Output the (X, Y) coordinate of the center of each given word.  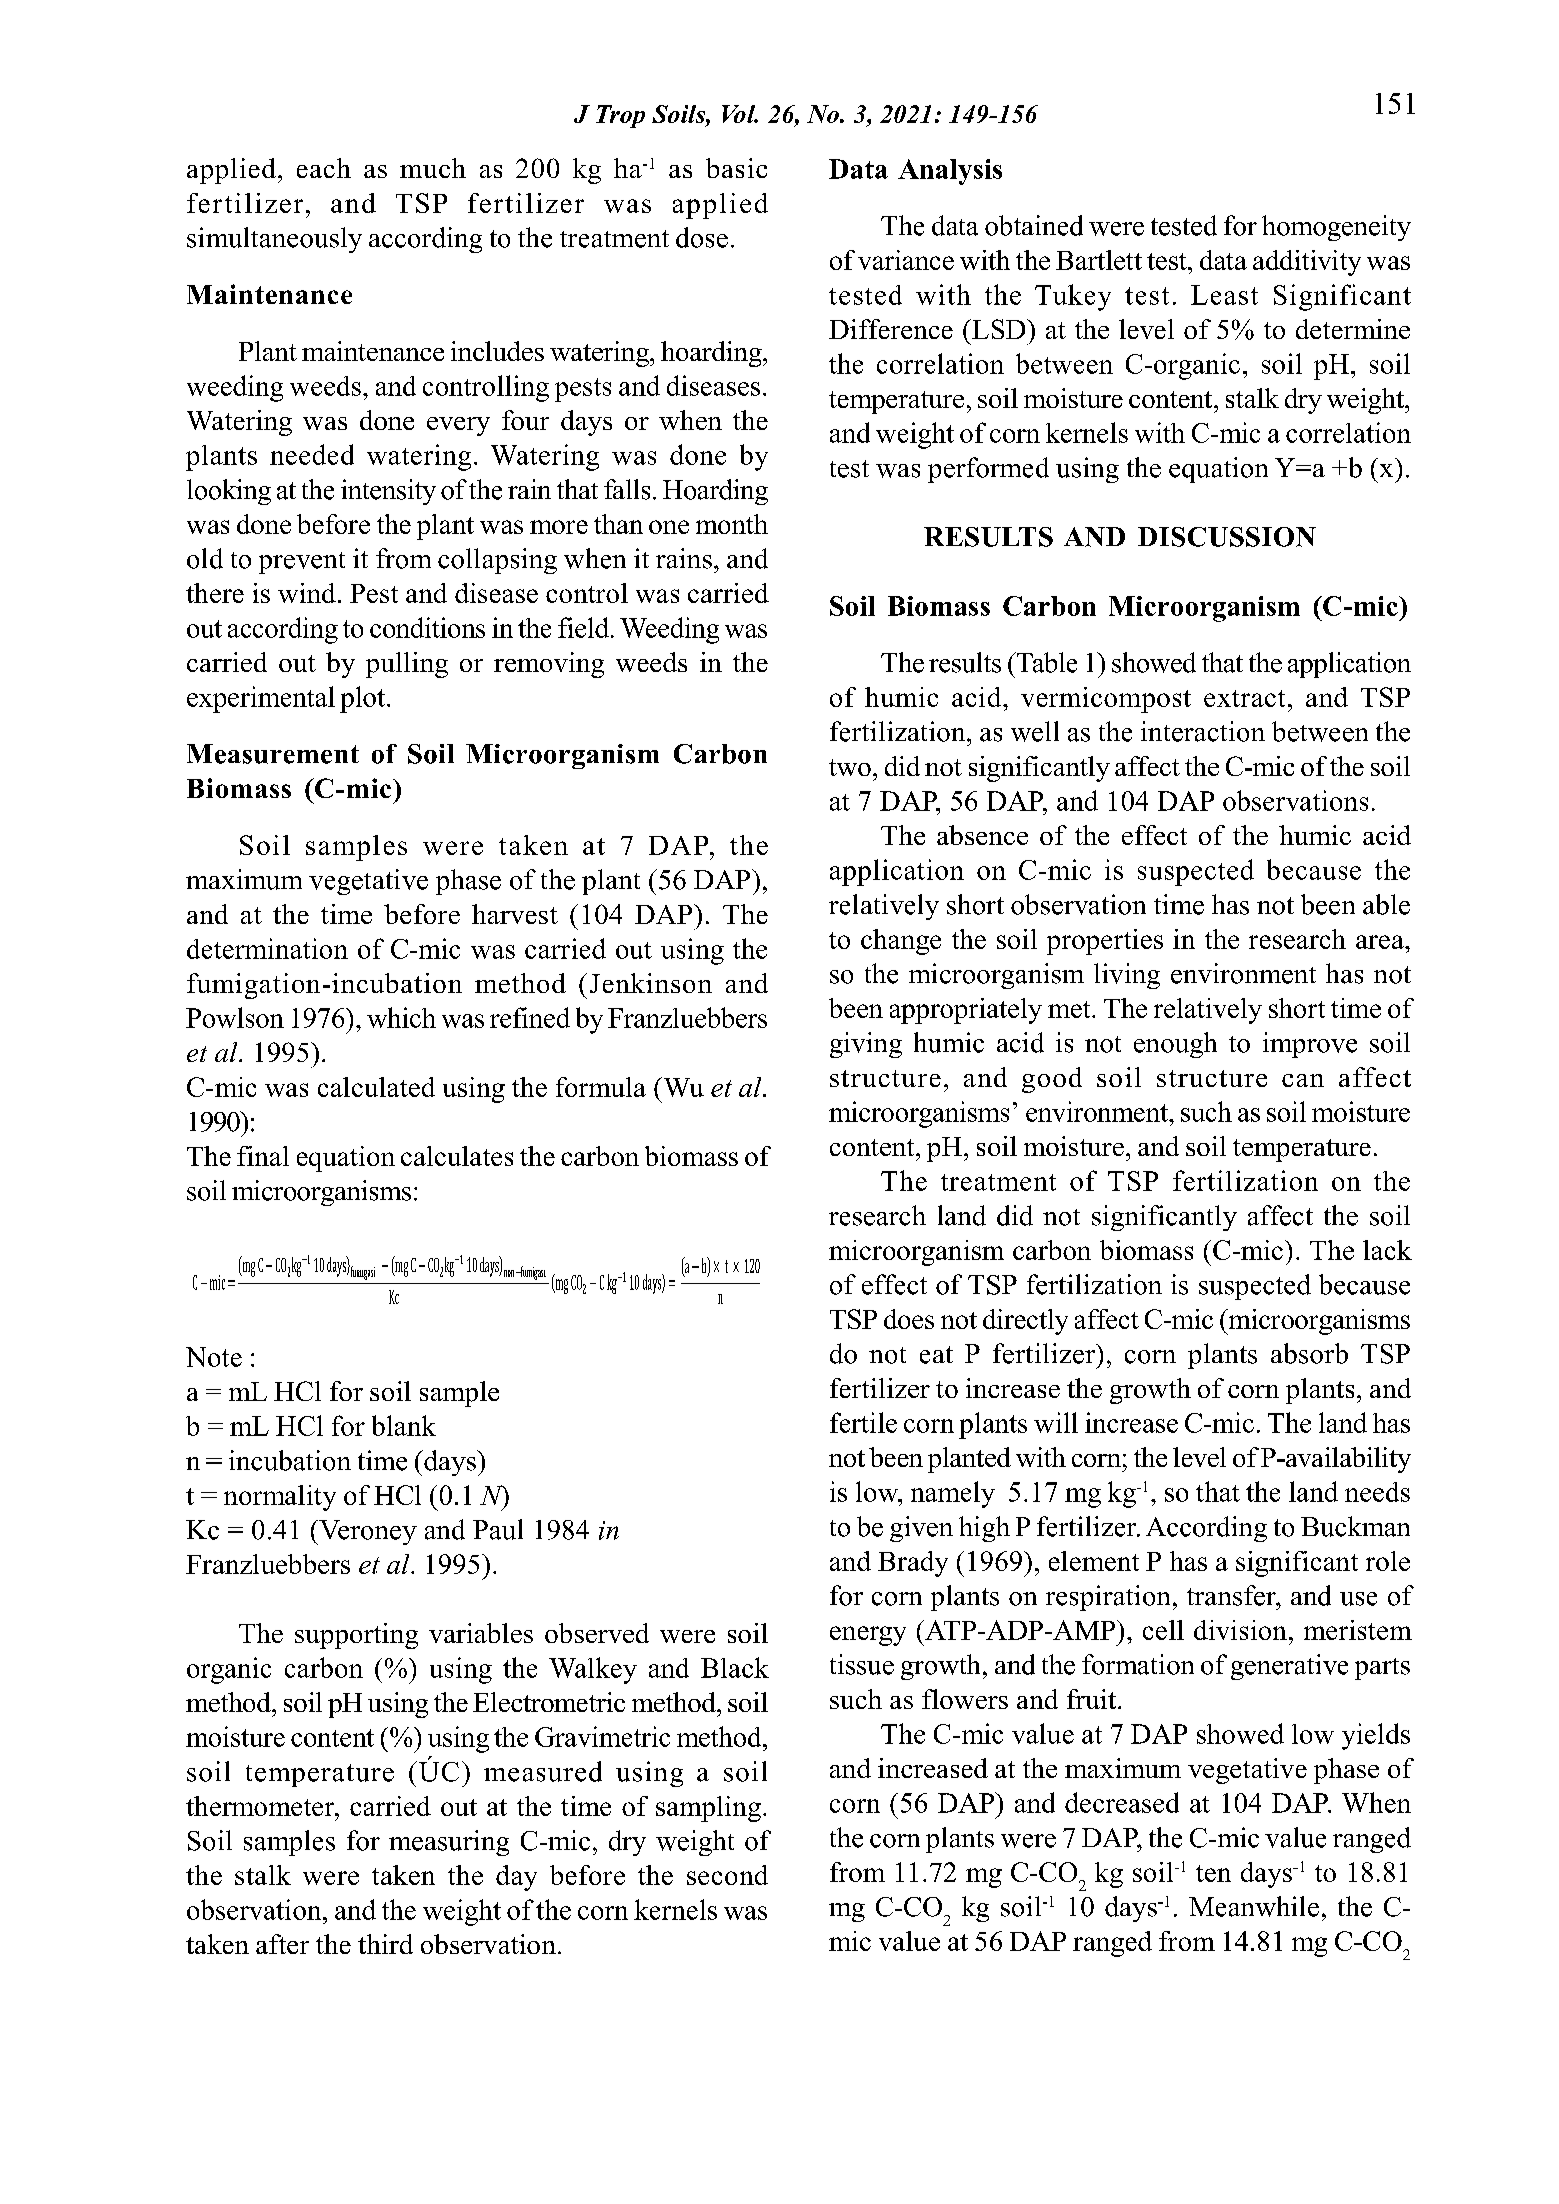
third (385, 1944)
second (727, 1875)
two (850, 767)
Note (214, 1357)
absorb (1309, 1353)
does (909, 1319)
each (324, 168)
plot (364, 699)
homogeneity (1336, 228)
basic (736, 168)
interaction (1203, 731)
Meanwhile (1254, 1906)
